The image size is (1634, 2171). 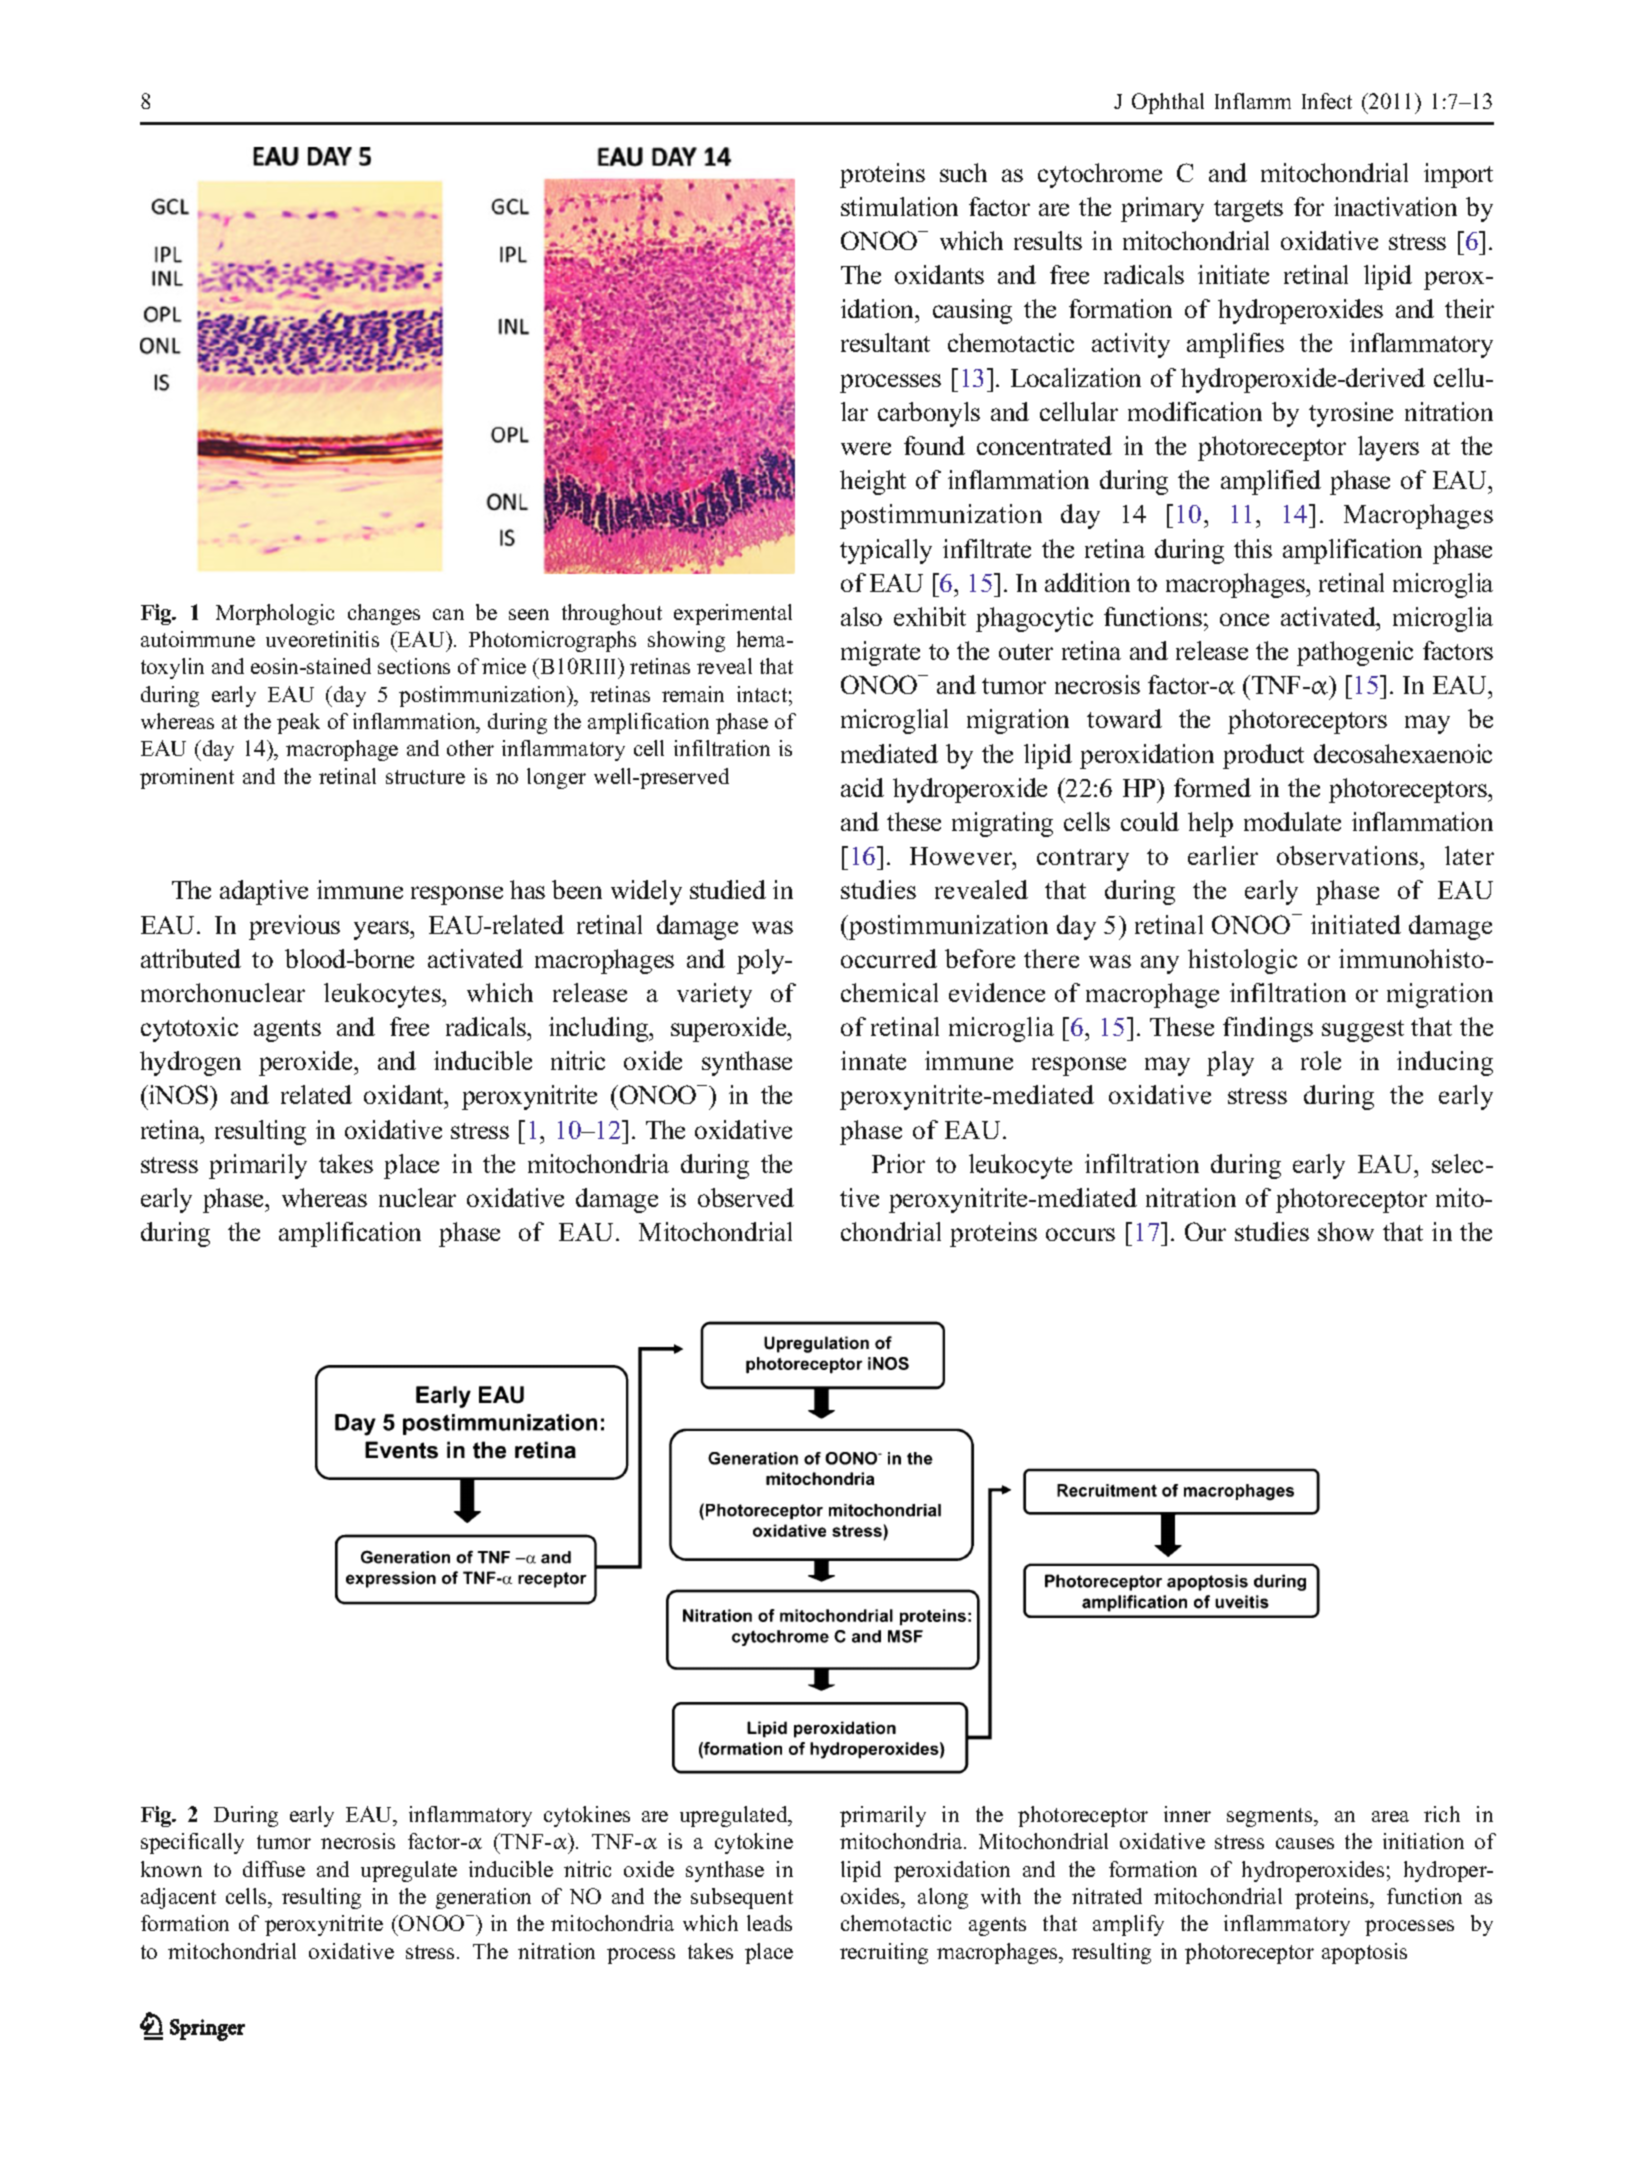 What do you see at coordinates (1253, 548) in the screenshot?
I see `this` at bounding box center [1253, 548].
